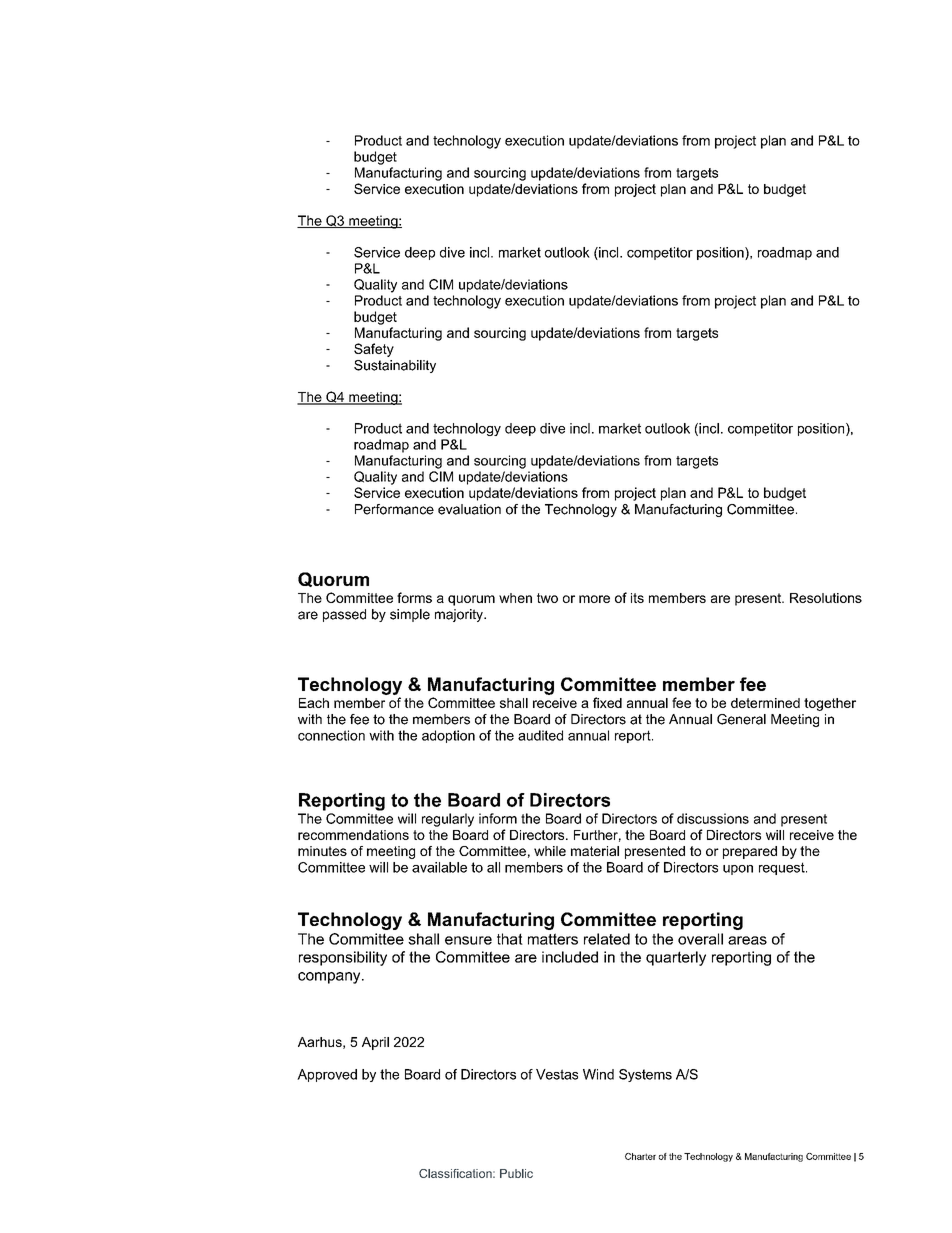 This screenshot has width=952, height=1233. I want to click on Sustainability, so click(395, 366).
